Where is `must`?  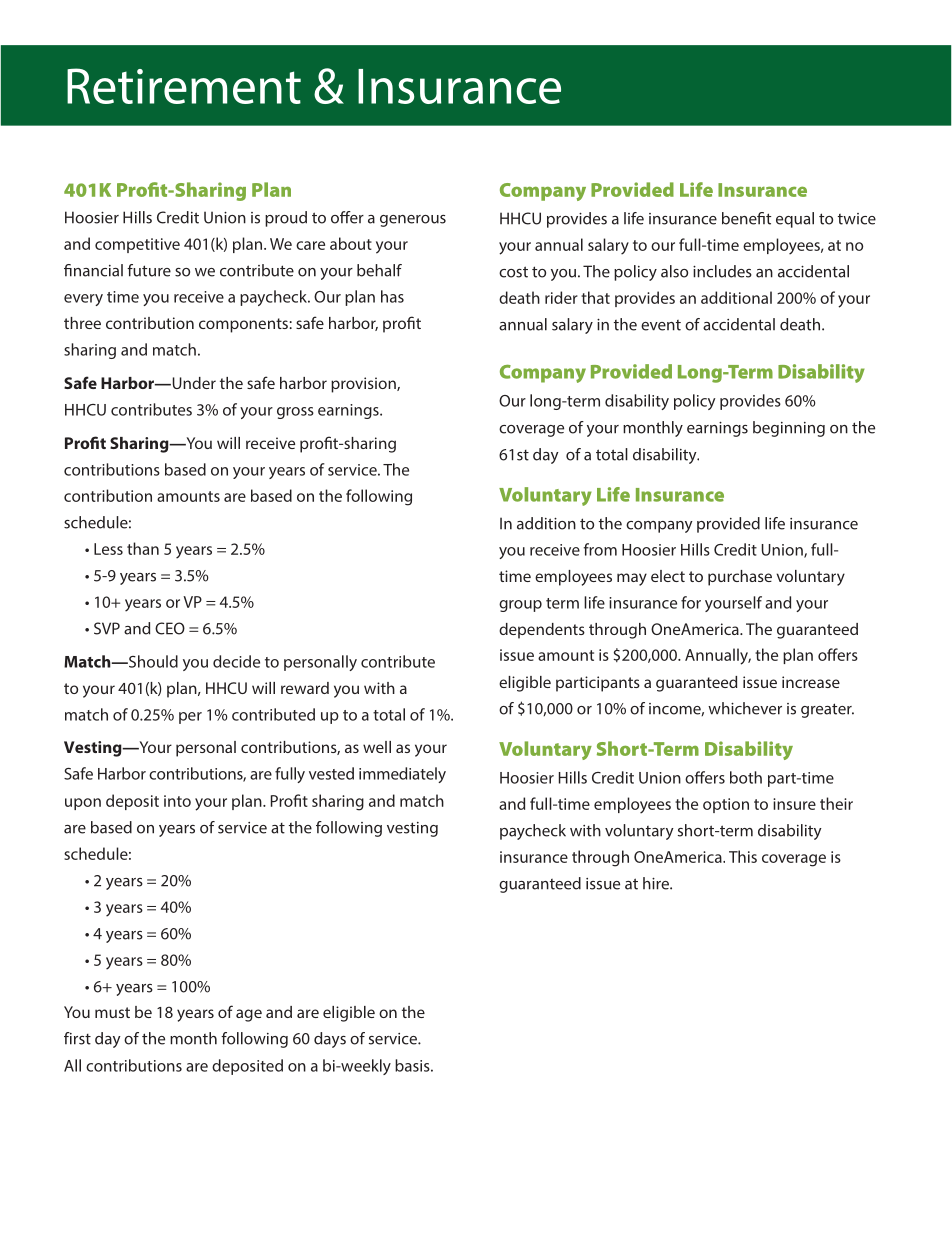 must is located at coordinates (112, 1012).
